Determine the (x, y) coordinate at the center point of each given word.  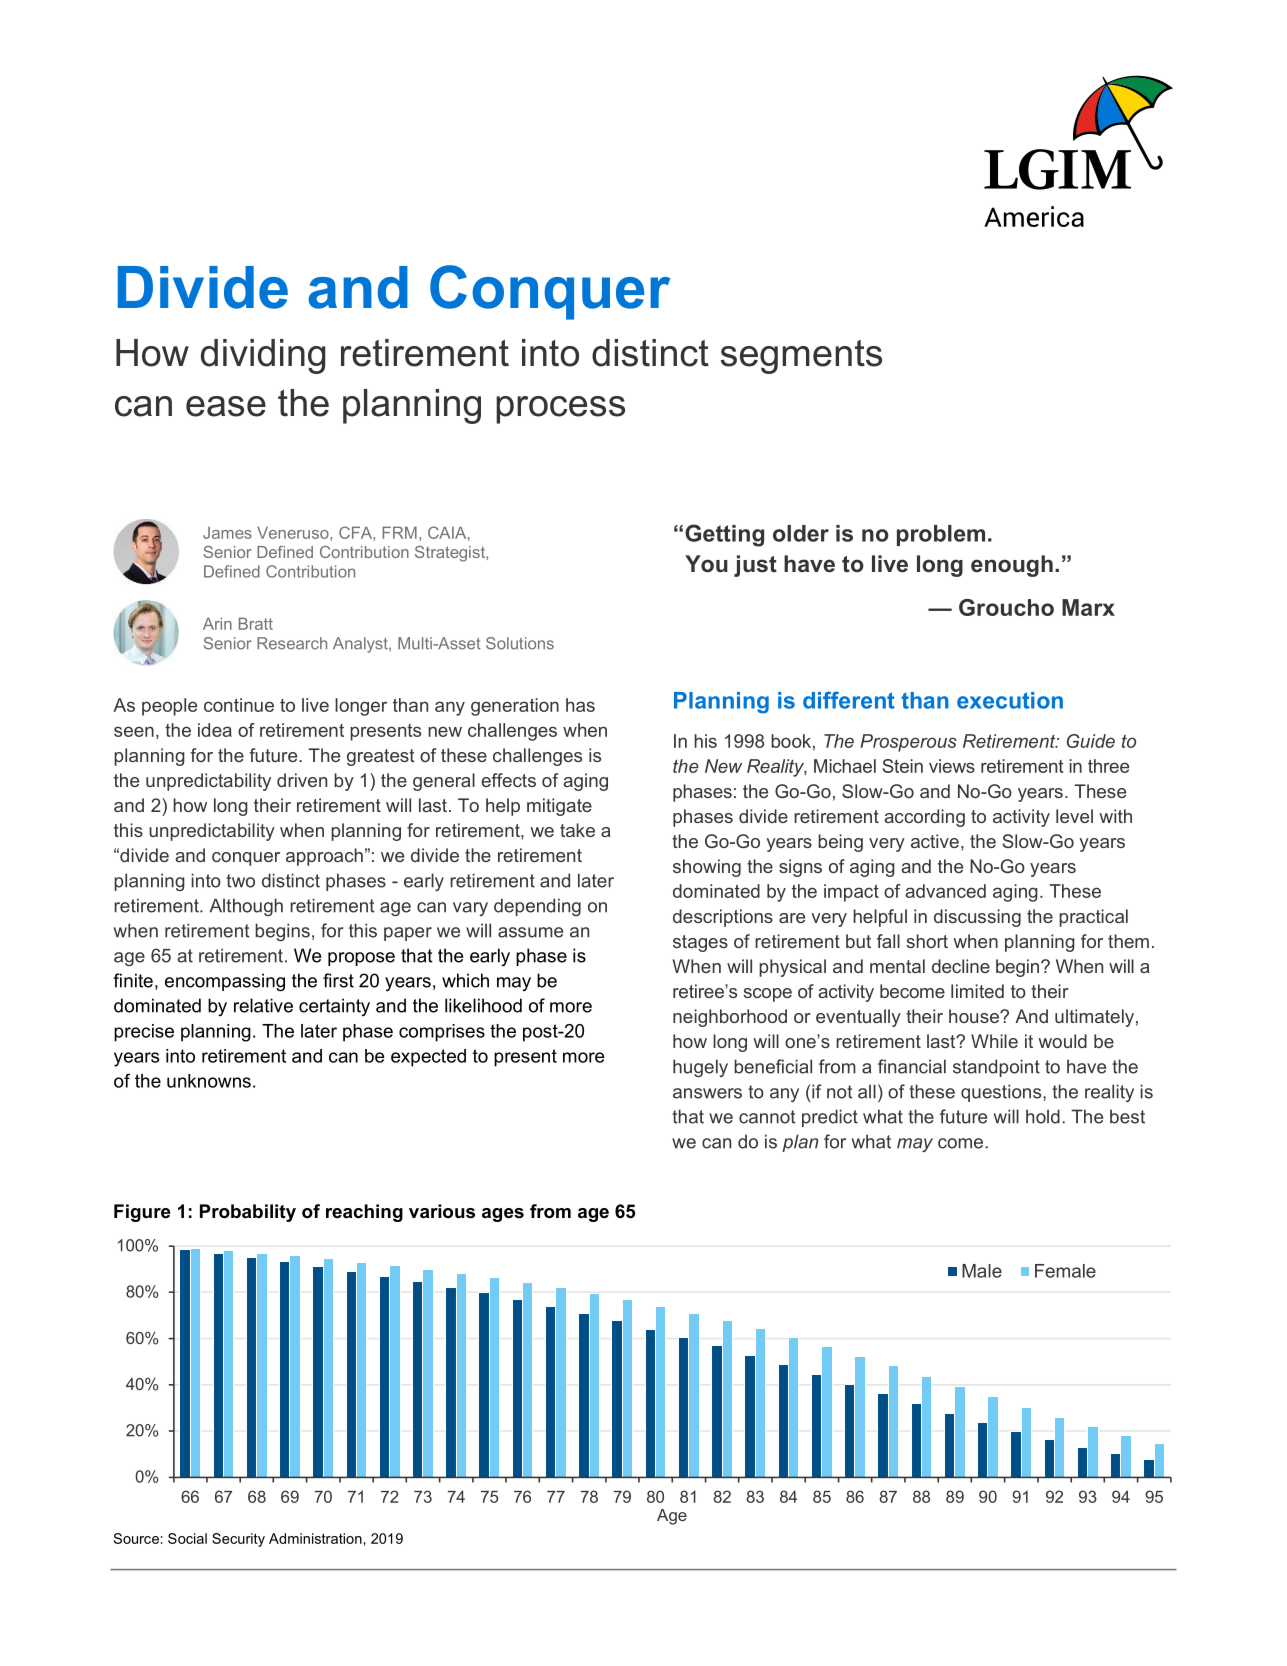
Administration (315, 1538)
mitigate (559, 807)
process (560, 410)
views (952, 766)
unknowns (209, 1081)
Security (238, 1540)
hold (1043, 1116)
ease (226, 406)
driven (302, 780)
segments (801, 357)
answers (707, 1093)
